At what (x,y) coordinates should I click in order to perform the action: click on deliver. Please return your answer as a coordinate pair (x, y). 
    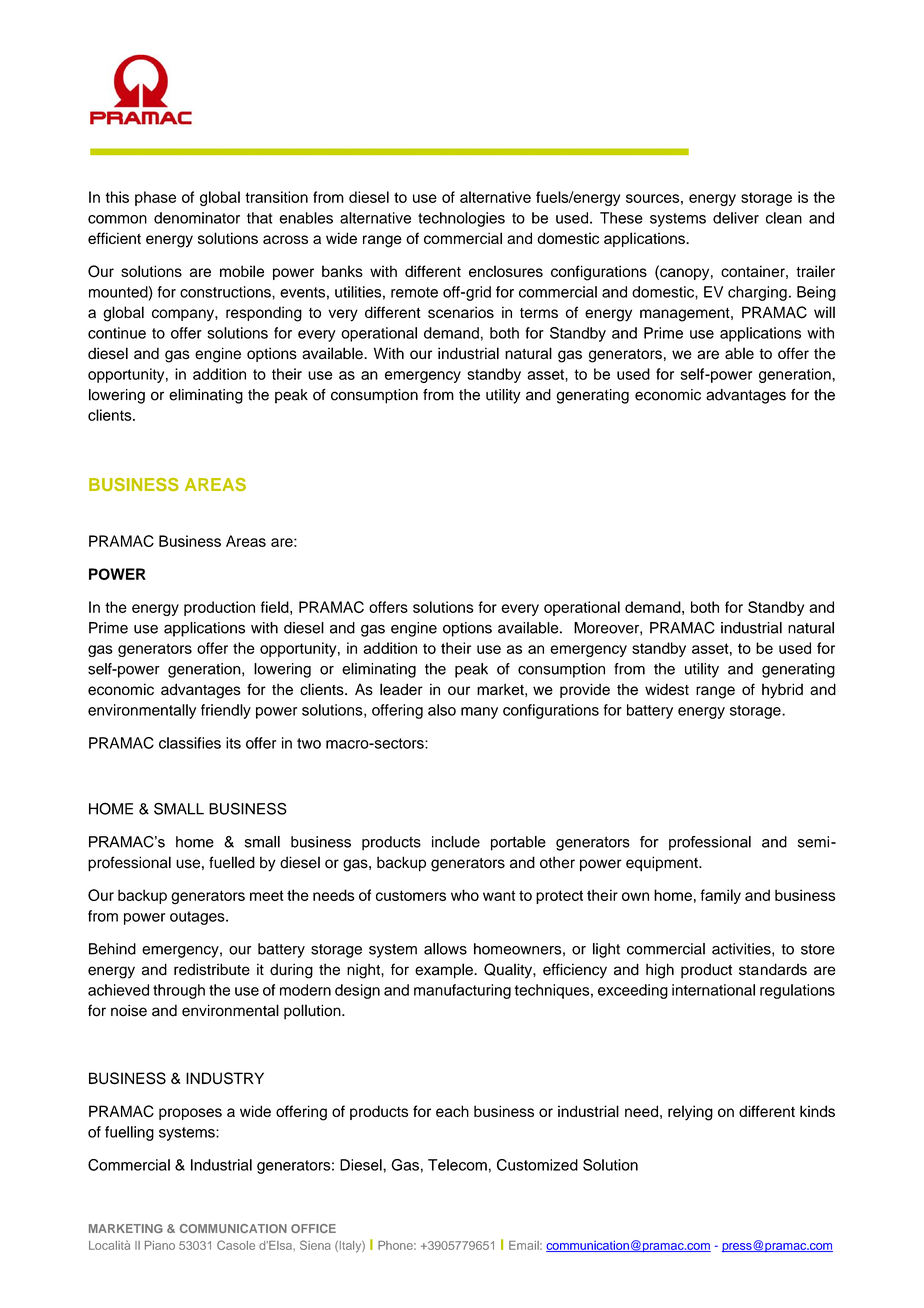
    Looking at the image, I should click on (736, 218).
